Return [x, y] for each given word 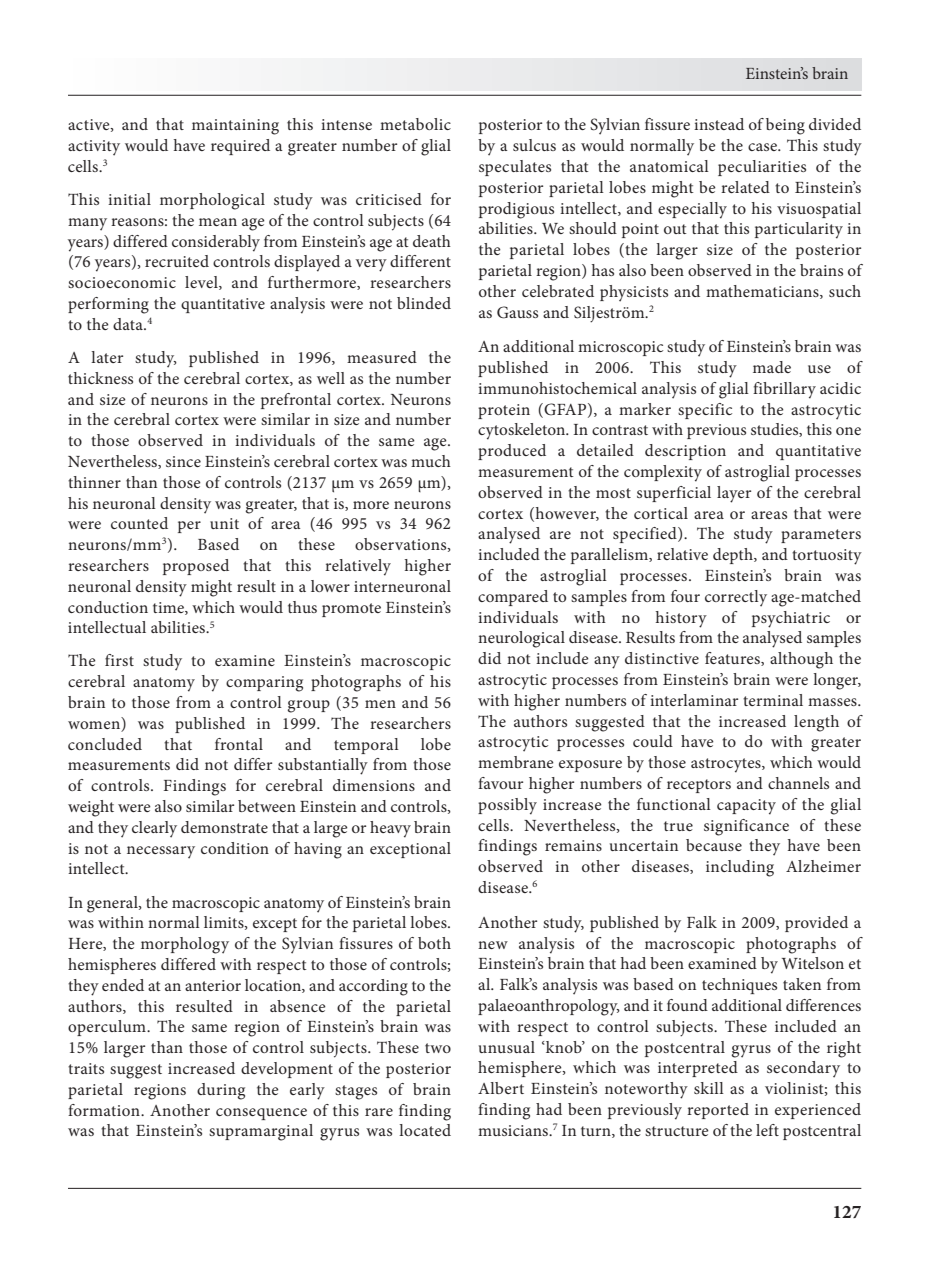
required [240, 147]
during [221, 1091]
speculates [515, 168]
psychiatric [791, 619]
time [169, 608]
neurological [521, 639]
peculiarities [762, 168]
